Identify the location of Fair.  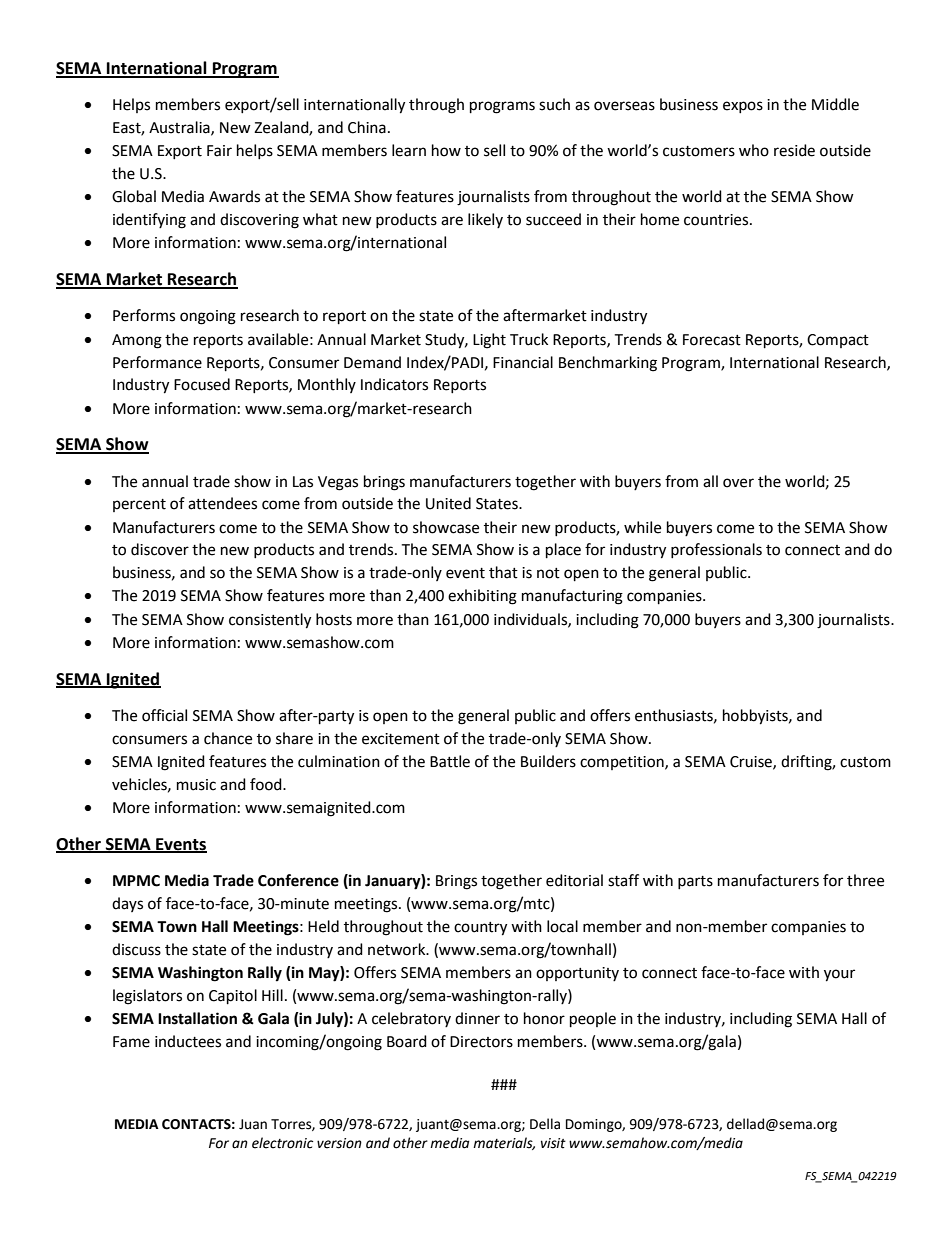
(219, 151).
